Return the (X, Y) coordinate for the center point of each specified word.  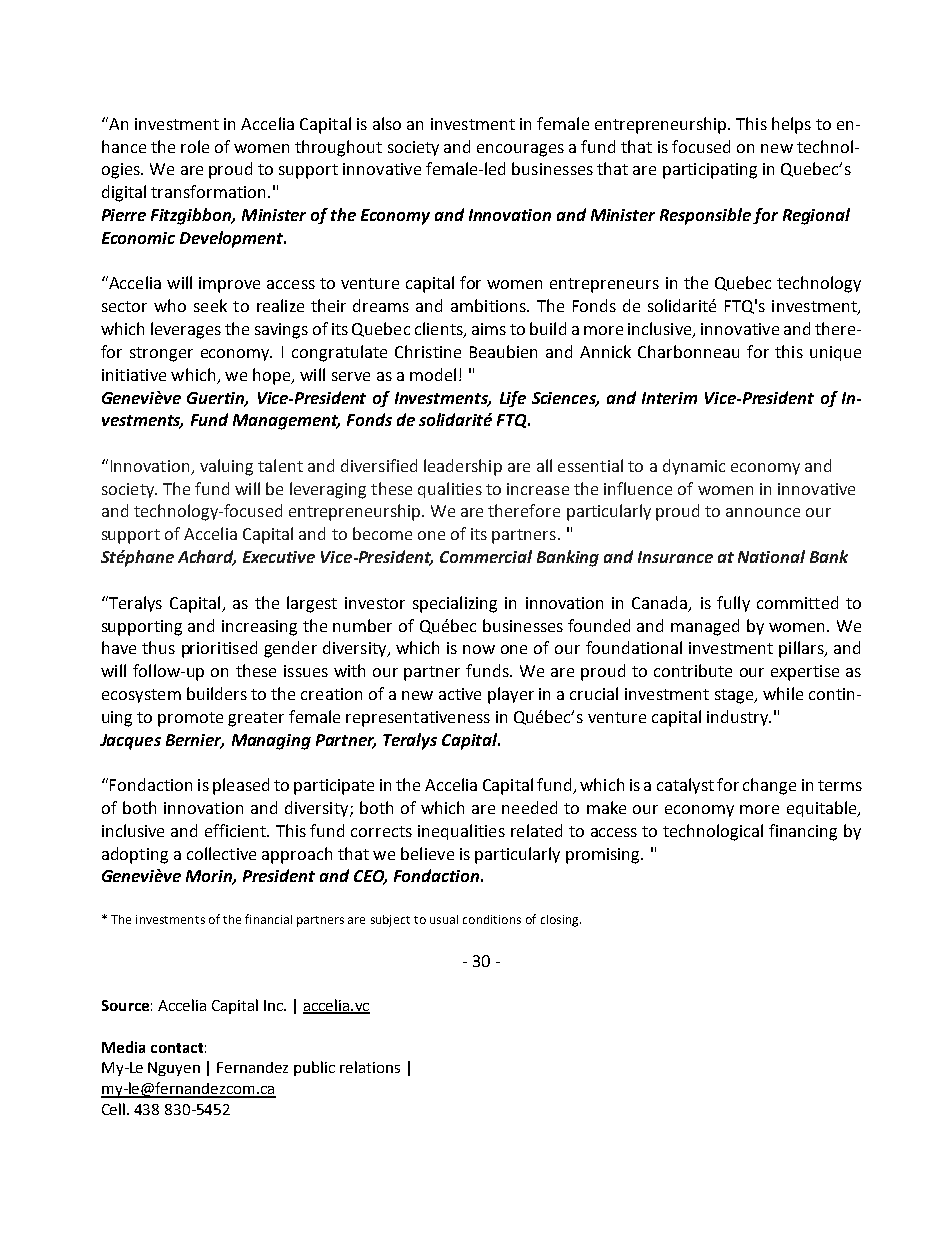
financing (803, 832)
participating (710, 171)
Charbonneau (688, 351)
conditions (492, 919)
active (460, 694)
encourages (520, 150)
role (195, 146)
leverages (186, 330)
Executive (279, 557)
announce (763, 512)
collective (221, 853)
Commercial (486, 556)
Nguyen (174, 1069)
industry (739, 718)
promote (190, 719)
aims (489, 329)
